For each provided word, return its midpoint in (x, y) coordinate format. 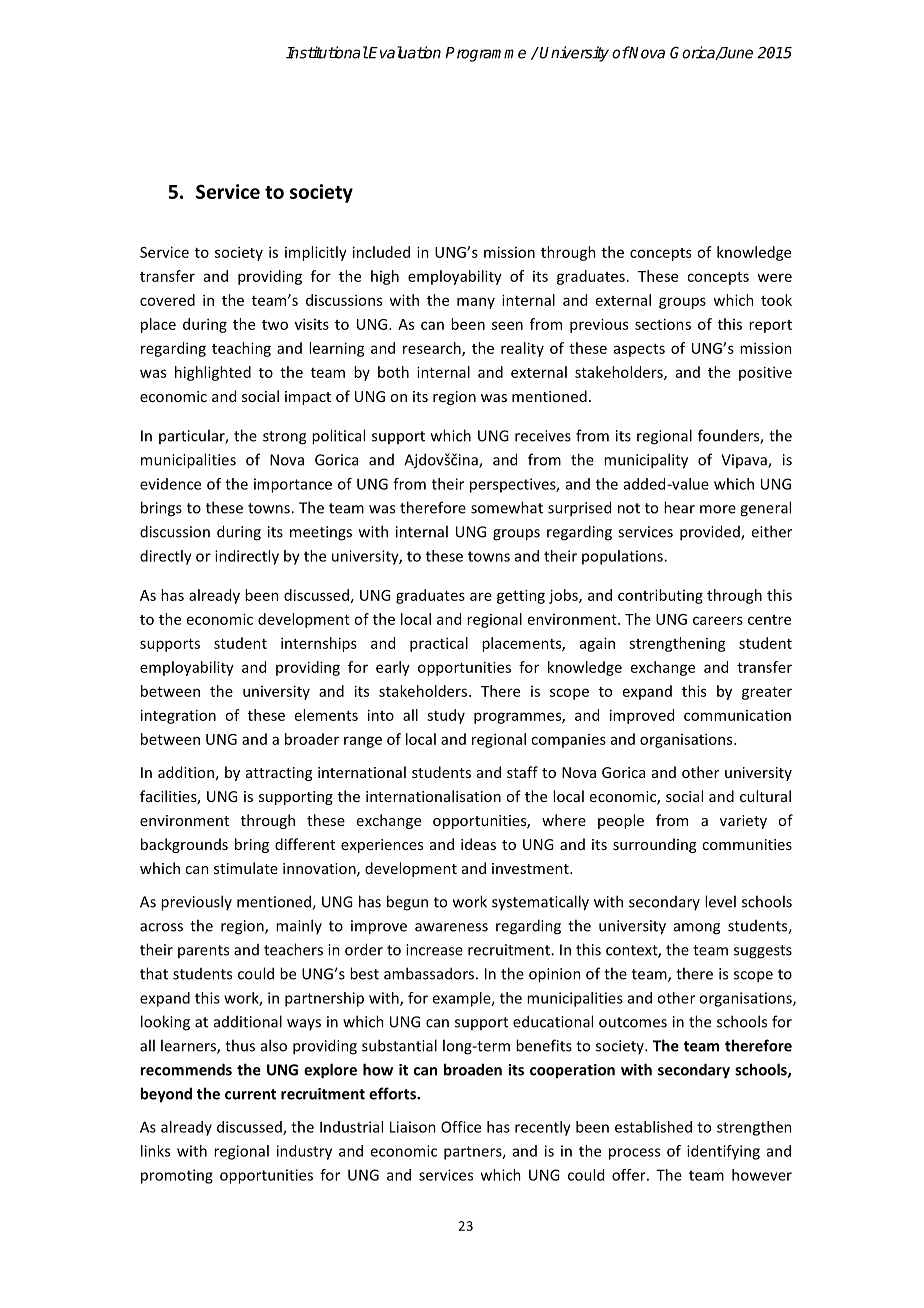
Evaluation (404, 52)
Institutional (327, 52)
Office (461, 1127)
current (250, 1094)
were (774, 277)
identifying (723, 1152)
